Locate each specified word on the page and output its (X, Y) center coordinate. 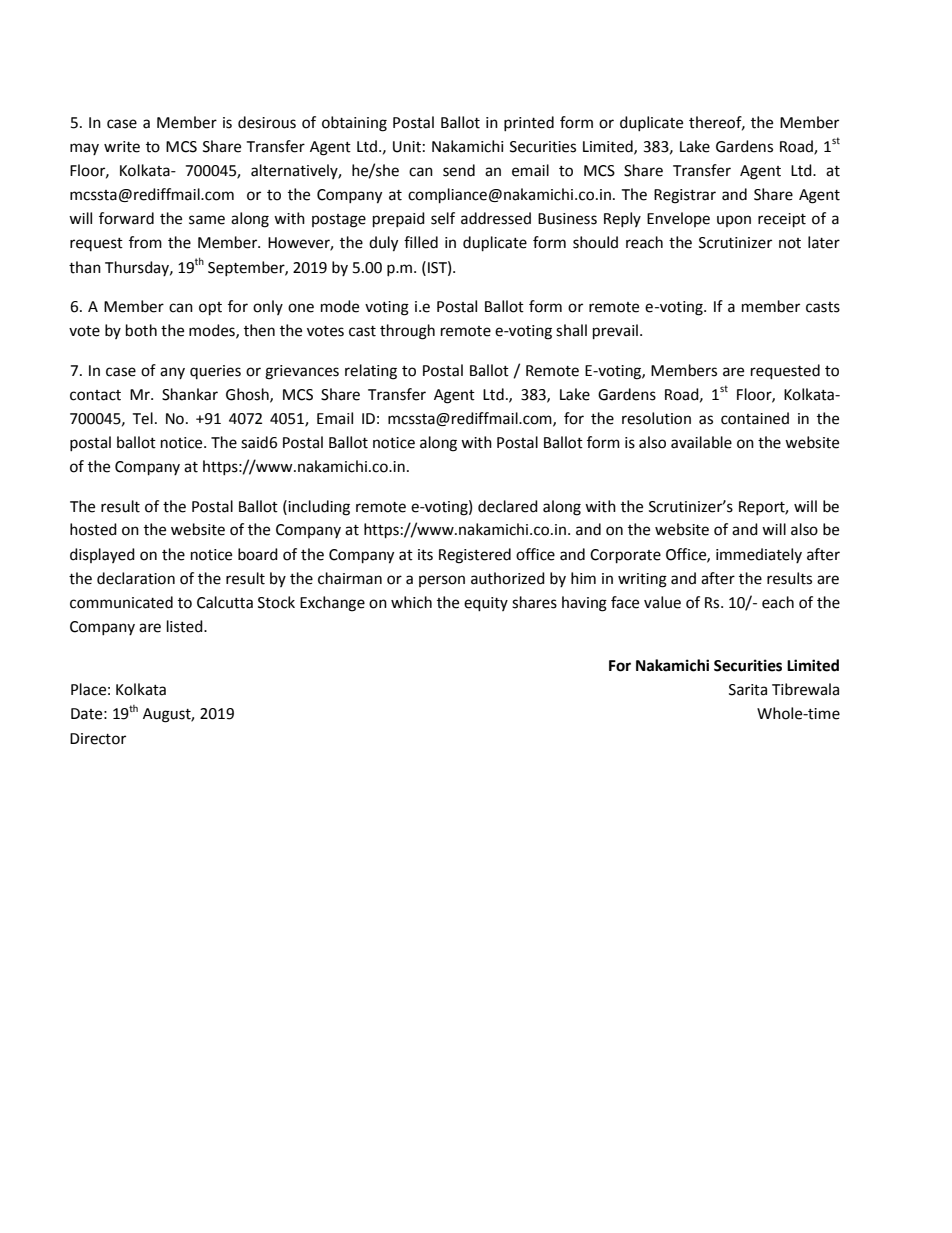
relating (371, 372)
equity (486, 604)
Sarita (748, 690)
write (122, 147)
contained (755, 418)
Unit (407, 147)
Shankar (190, 394)
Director (98, 739)
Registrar (685, 196)
